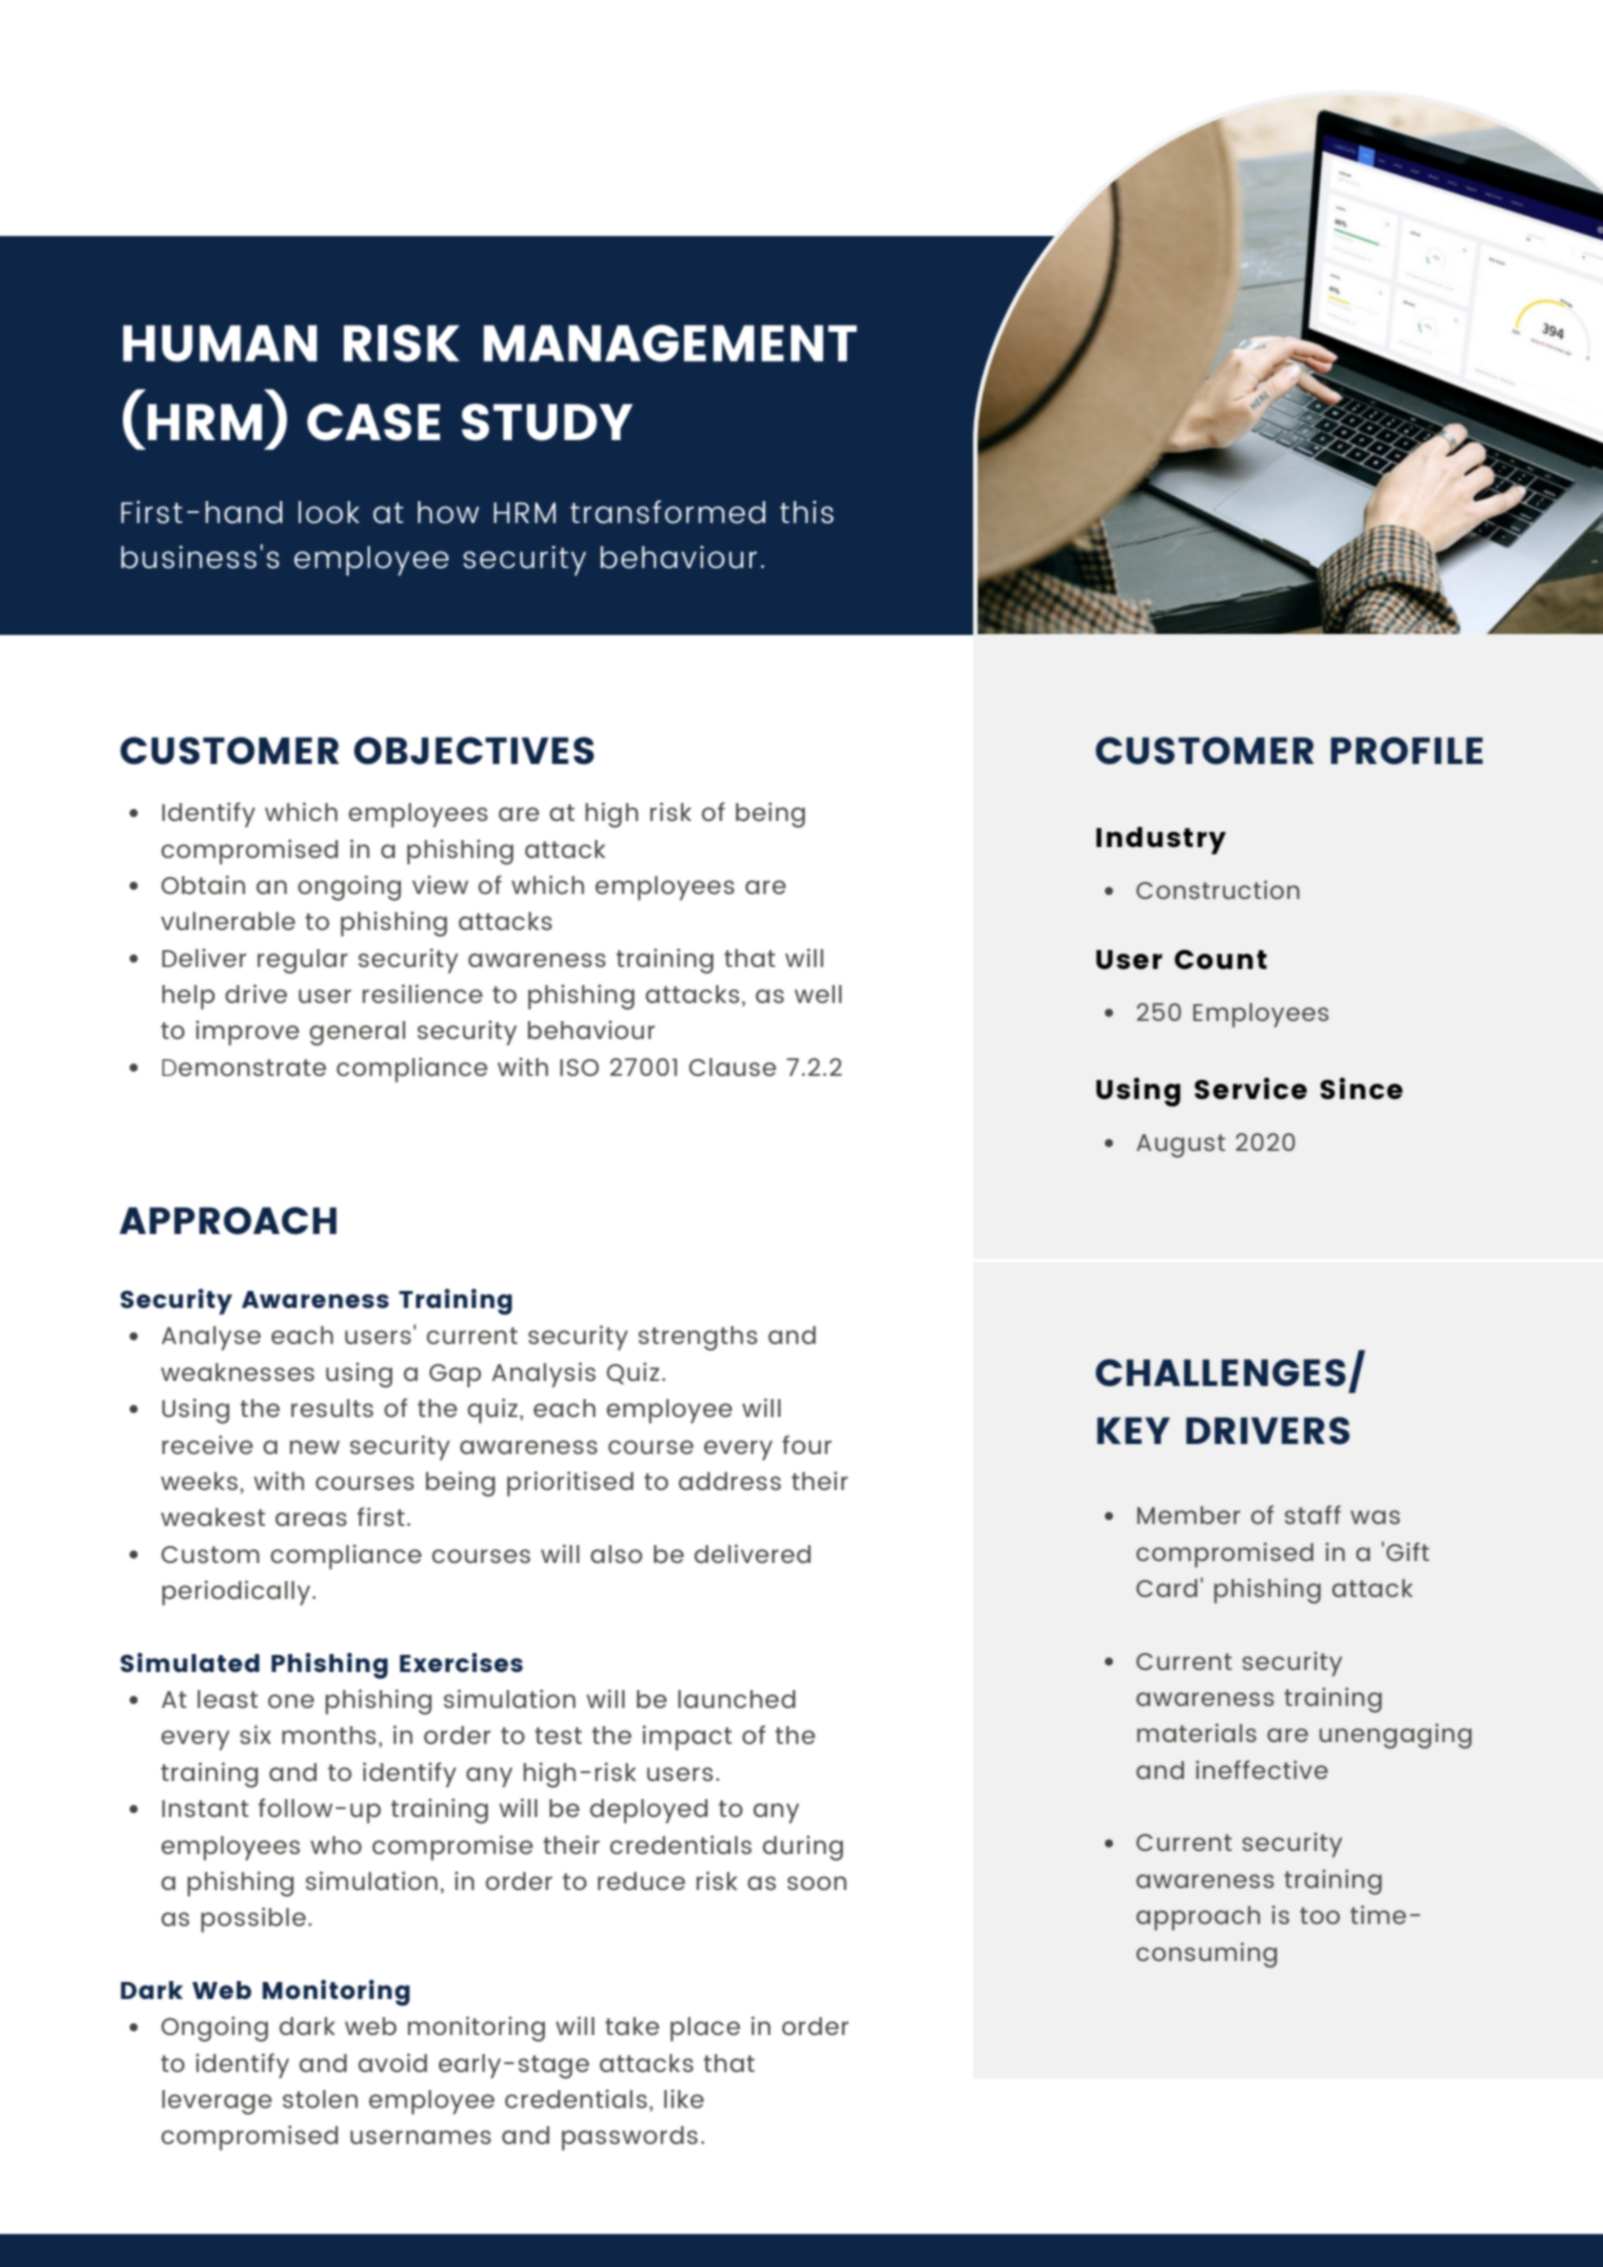 The height and width of the page is (2267, 1603). I want to click on stolen, so click(320, 2099).
